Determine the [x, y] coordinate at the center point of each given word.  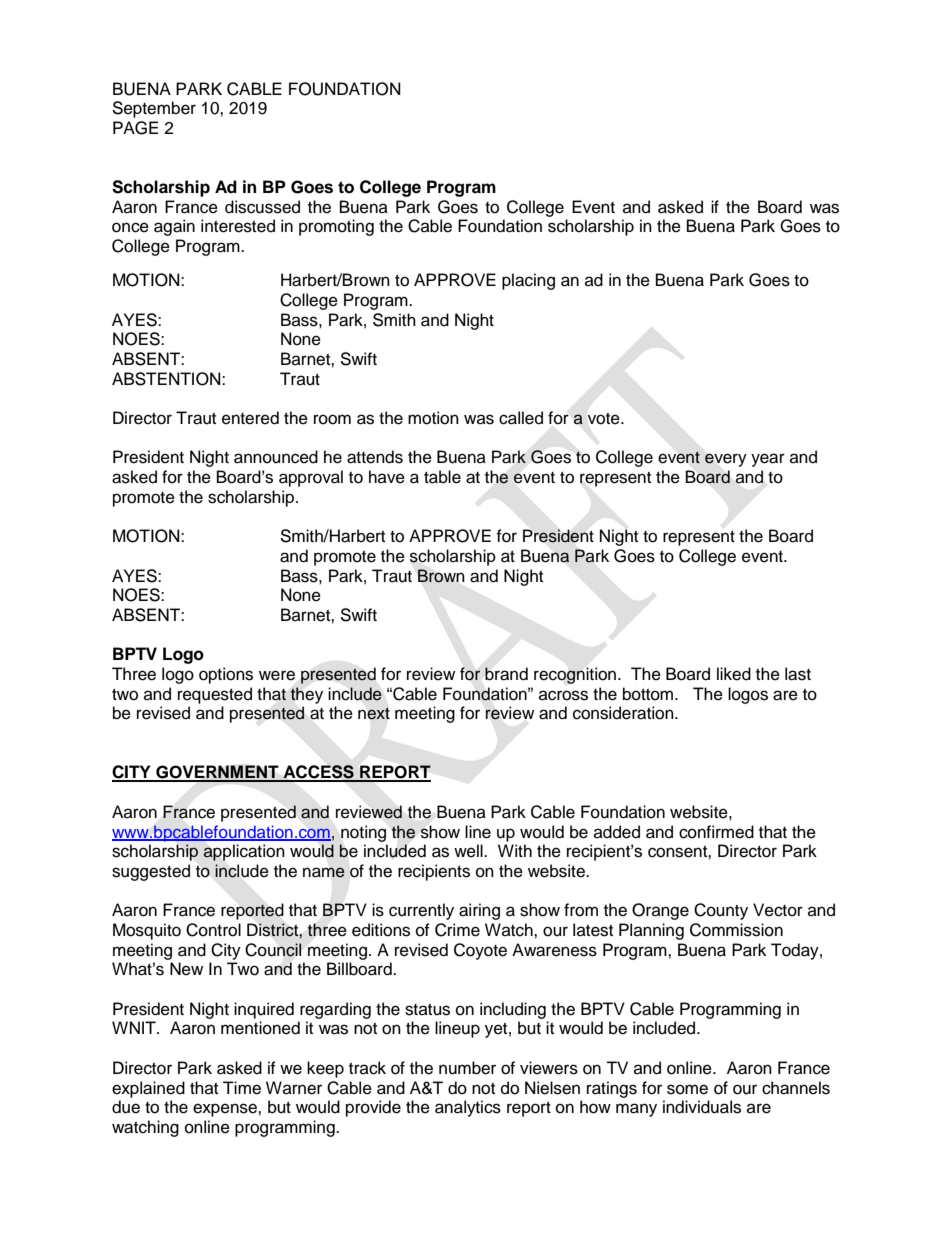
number [467, 1068]
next [374, 714]
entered [250, 418]
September [154, 109]
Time [242, 1088]
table [442, 477]
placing [528, 281]
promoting [336, 227]
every [726, 460]
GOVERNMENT [217, 773]
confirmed [716, 832]
